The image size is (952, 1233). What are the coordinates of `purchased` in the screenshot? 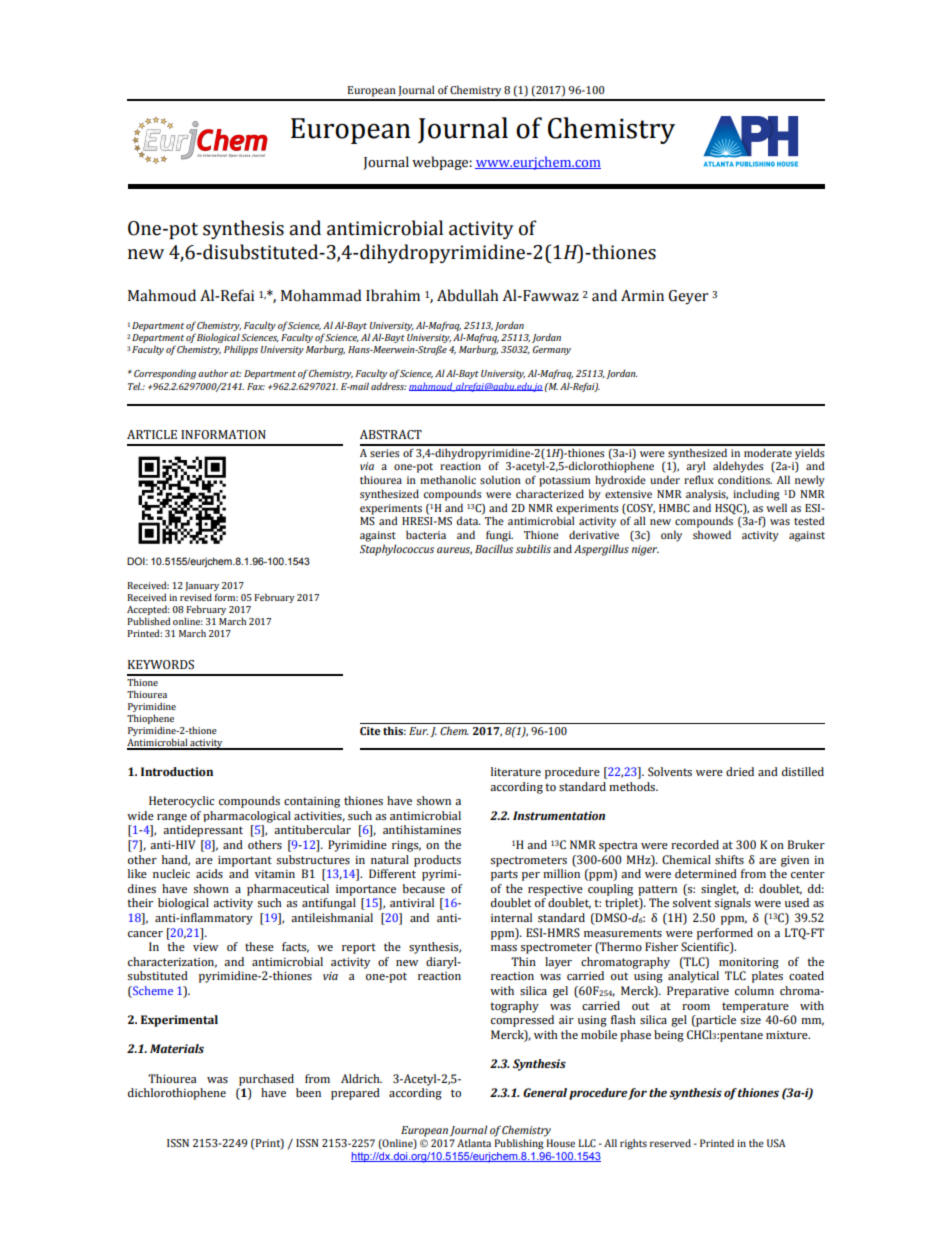 It's located at (266, 1080).
